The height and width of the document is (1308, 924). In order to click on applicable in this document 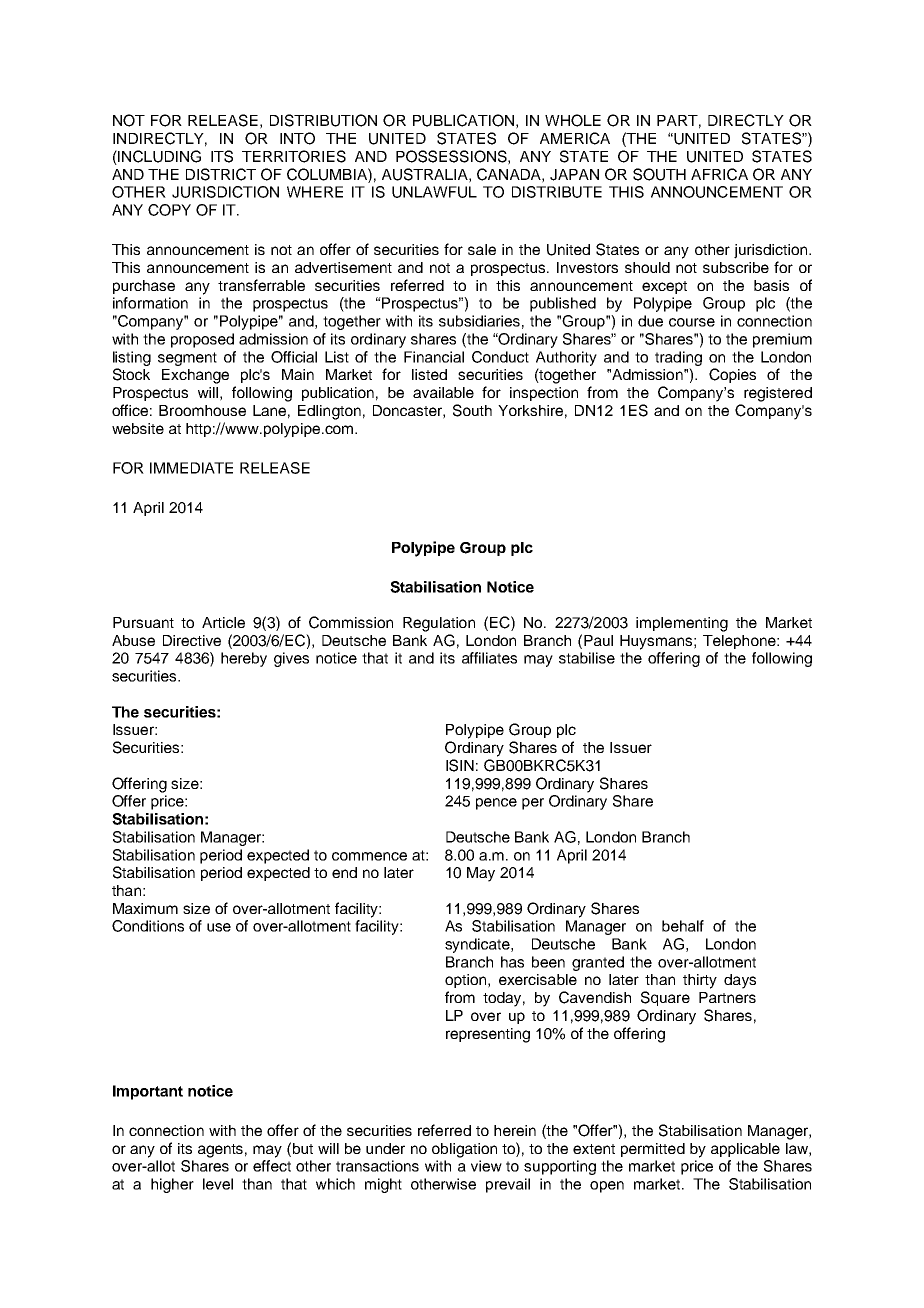, I will do `click(745, 1150)`.
